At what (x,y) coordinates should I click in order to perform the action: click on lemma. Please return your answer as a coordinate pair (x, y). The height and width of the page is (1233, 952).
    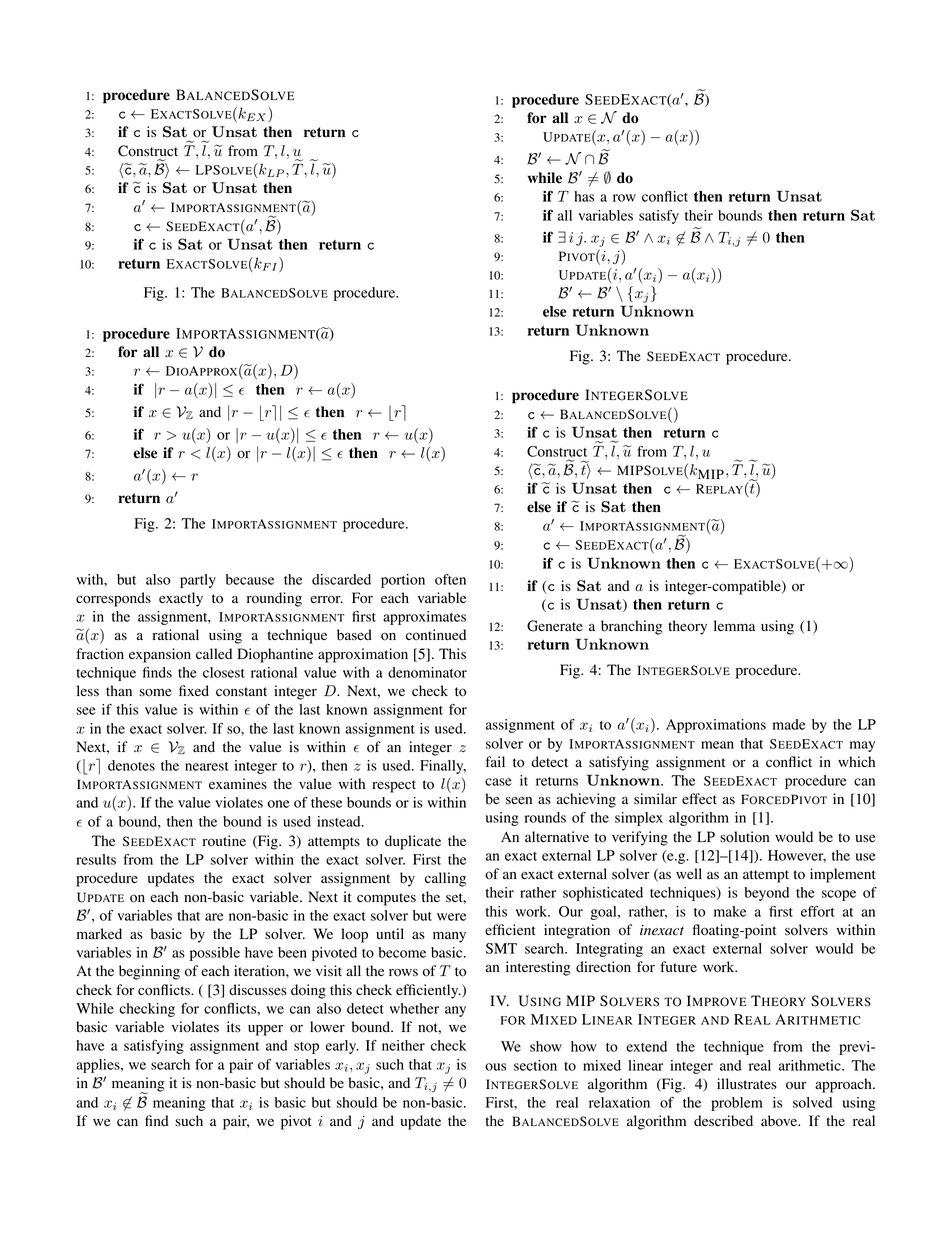
    Looking at the image, I should click on (734, 625).
